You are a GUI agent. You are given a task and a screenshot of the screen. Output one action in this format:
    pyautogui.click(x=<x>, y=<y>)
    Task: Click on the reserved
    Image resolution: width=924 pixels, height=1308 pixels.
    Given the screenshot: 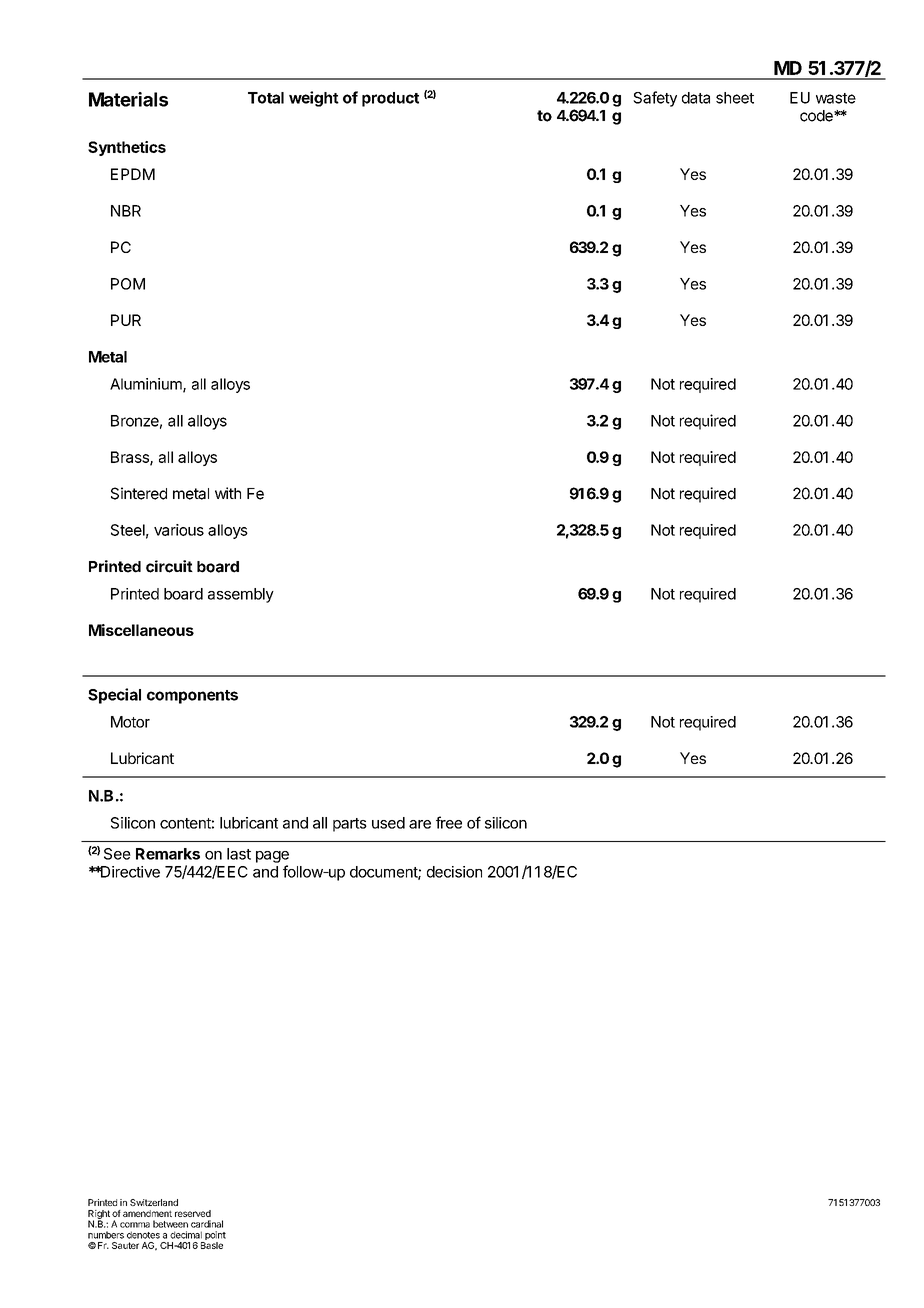 What is the action you would take?
    pyautogui.click(x=193, y=1213)
